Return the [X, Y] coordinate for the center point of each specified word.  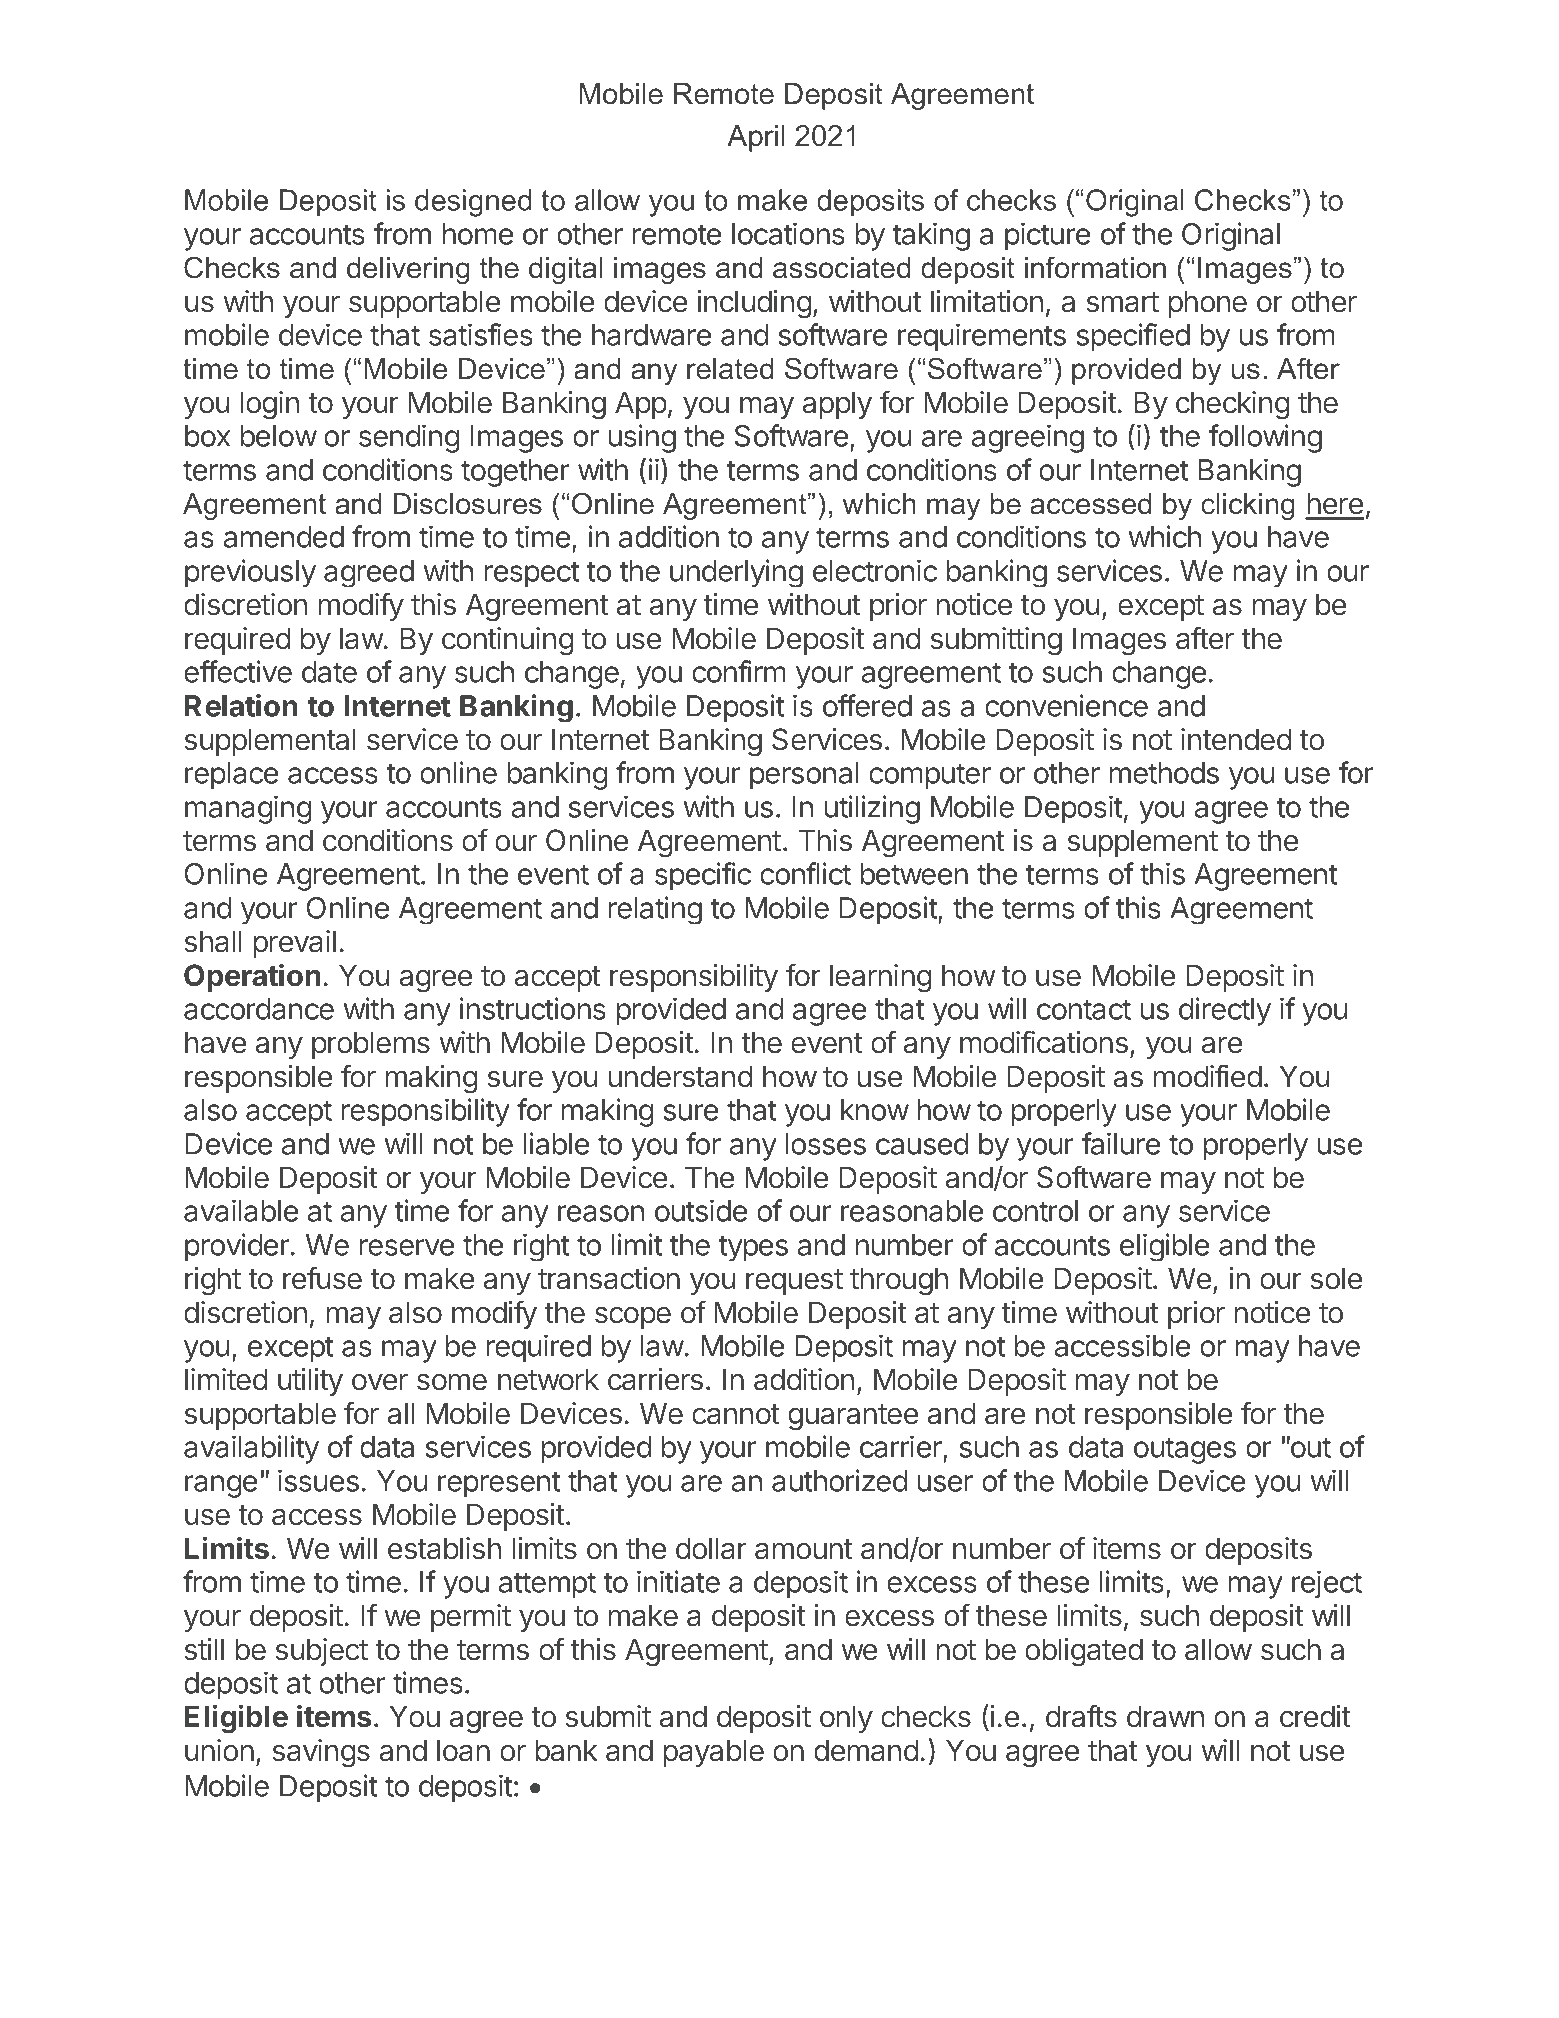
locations [788, 233]
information [1095, 267]
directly [1225, 1011]
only [846, 1719]
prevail [295, 944]
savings [321, 1753]
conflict [805, 873]
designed [473, 203]
